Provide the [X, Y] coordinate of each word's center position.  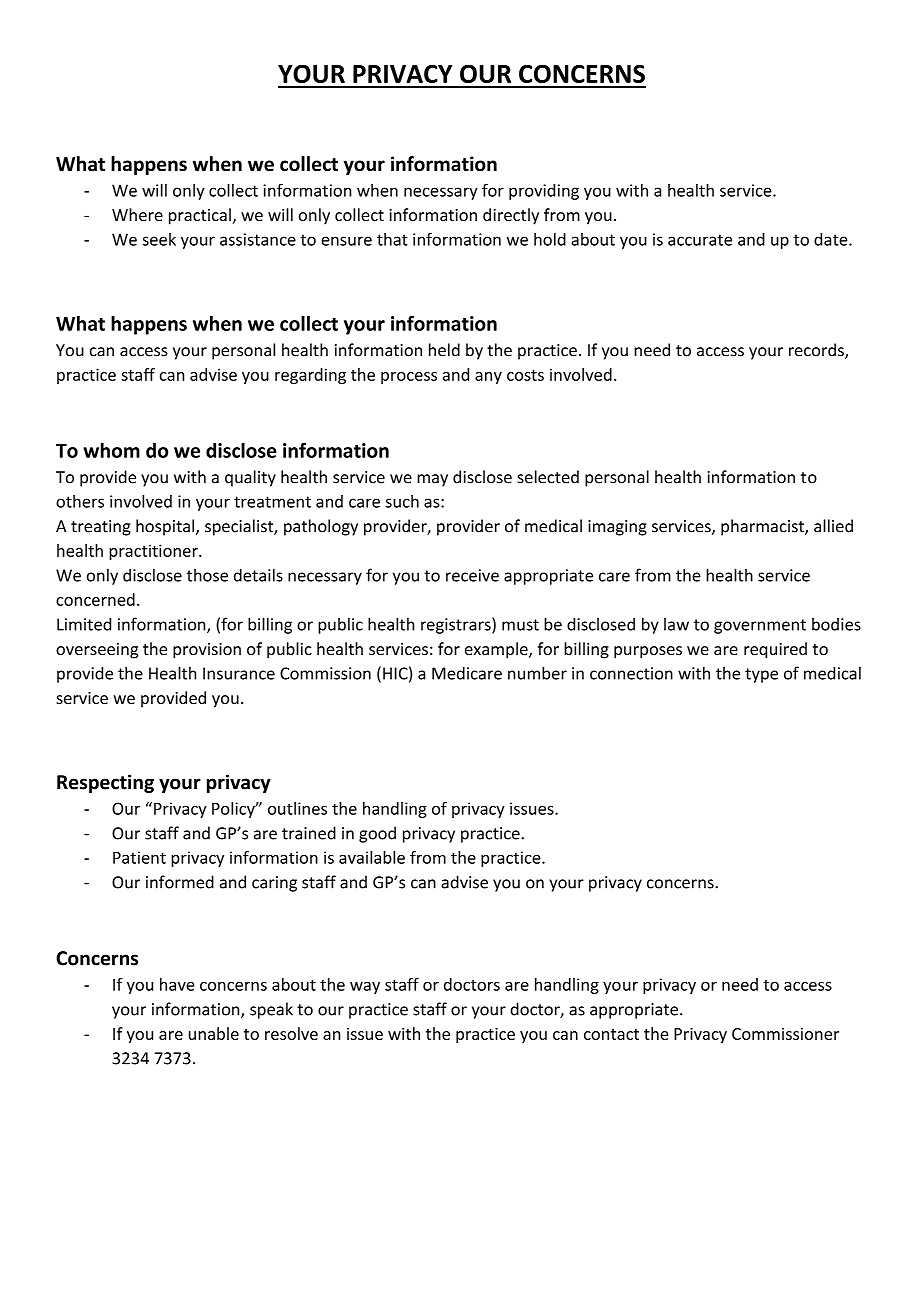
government [760, 626]
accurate [700, 240]
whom [111, 450]
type [761, 675]
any [488, 378]
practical [200, 216]
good [377, 834]
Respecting [105, 783]
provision [207, 651]
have [177, 984]
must [520, 625]
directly [511, 216]
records [817, 351]
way [365, 988]
